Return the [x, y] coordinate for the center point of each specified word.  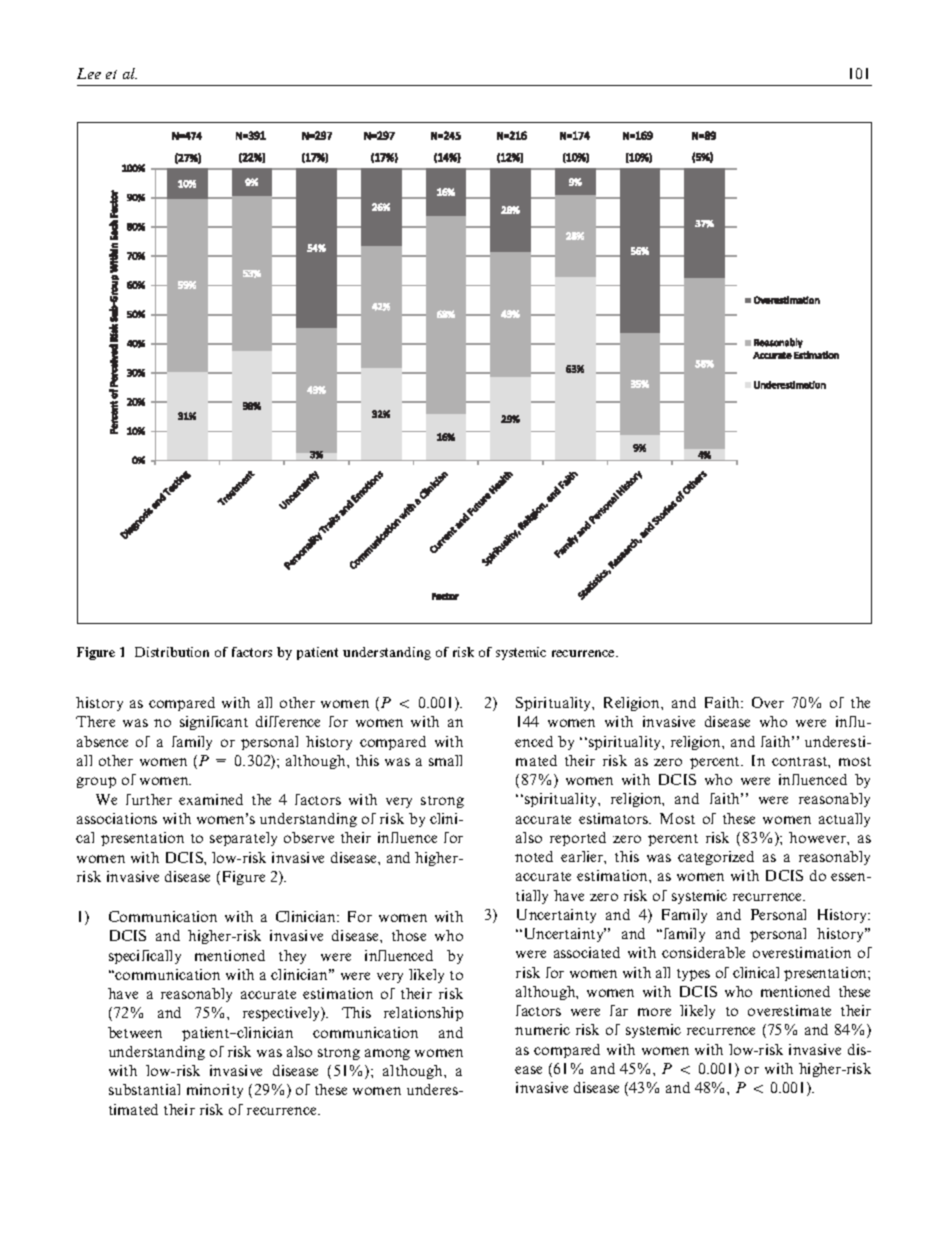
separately [243, 839]
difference [288, 721]
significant [214, 723]
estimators [615, 818]
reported [578, 839]
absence [102, 741]
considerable [703, 952]
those [409, 935]
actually [844, 820]
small [445, 760]
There [95, 721]
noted [534, 856]
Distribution [172, 652]
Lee [89, 73]
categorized [716, 858]
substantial [144, 1089]
